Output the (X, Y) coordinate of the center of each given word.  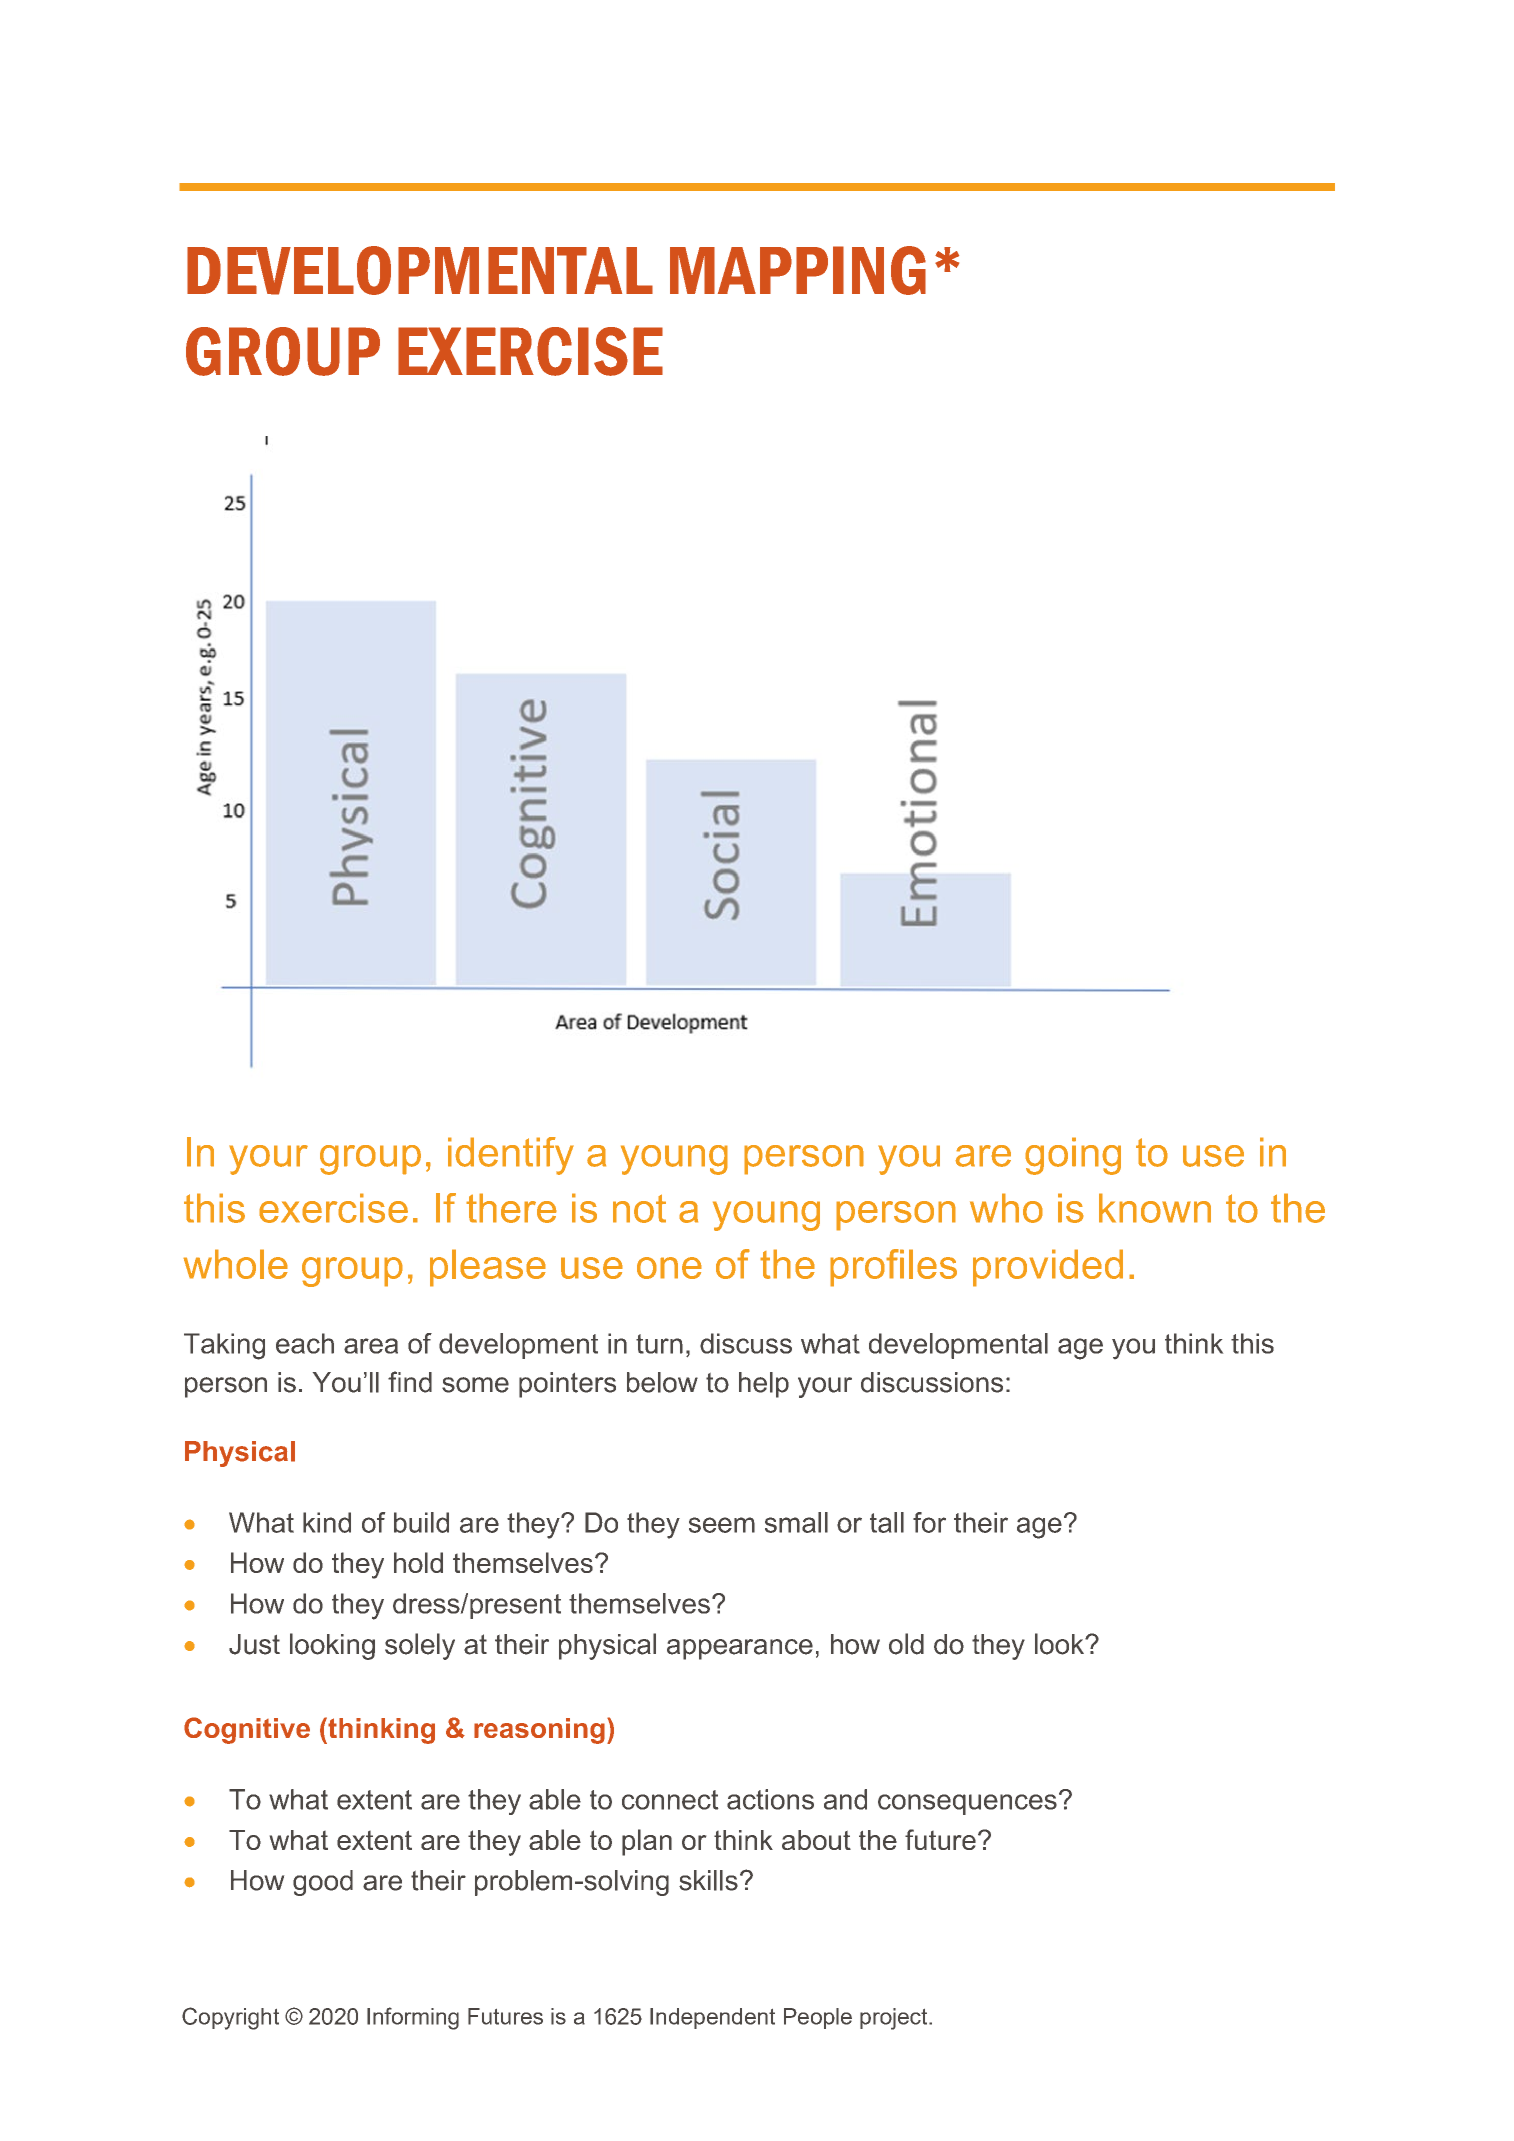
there (511, 1208)
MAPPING (798, 270)
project (895, 2019)
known (1155, 1208)
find (410, 1382)
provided (1048, 1268)
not (639, 1208)
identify (511, 1156)
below (662, 1382)
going (1073, 1156)
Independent (712, 2018)
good (323, 1883)
